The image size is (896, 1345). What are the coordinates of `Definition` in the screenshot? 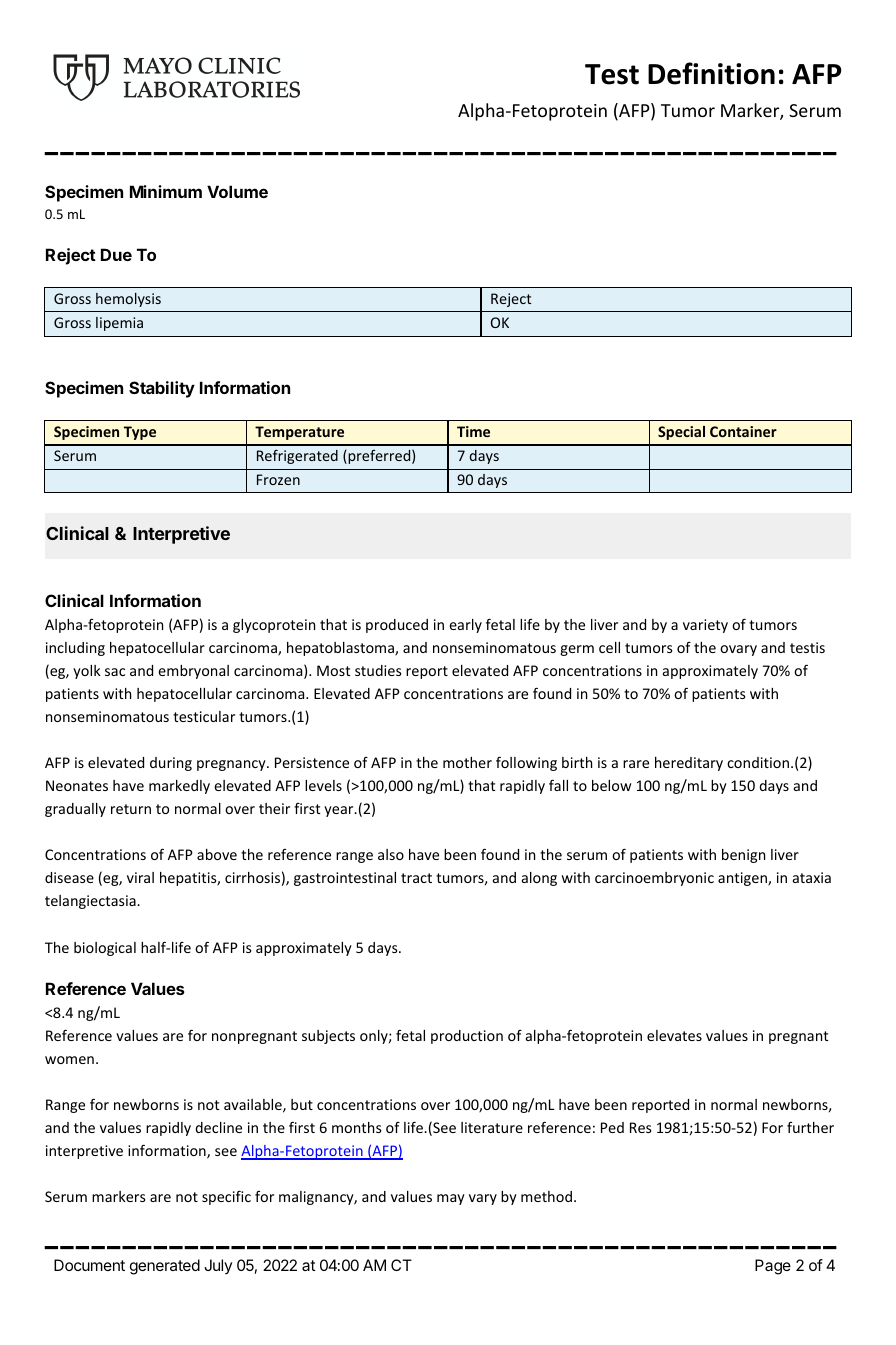 It's located at (711, 73).
